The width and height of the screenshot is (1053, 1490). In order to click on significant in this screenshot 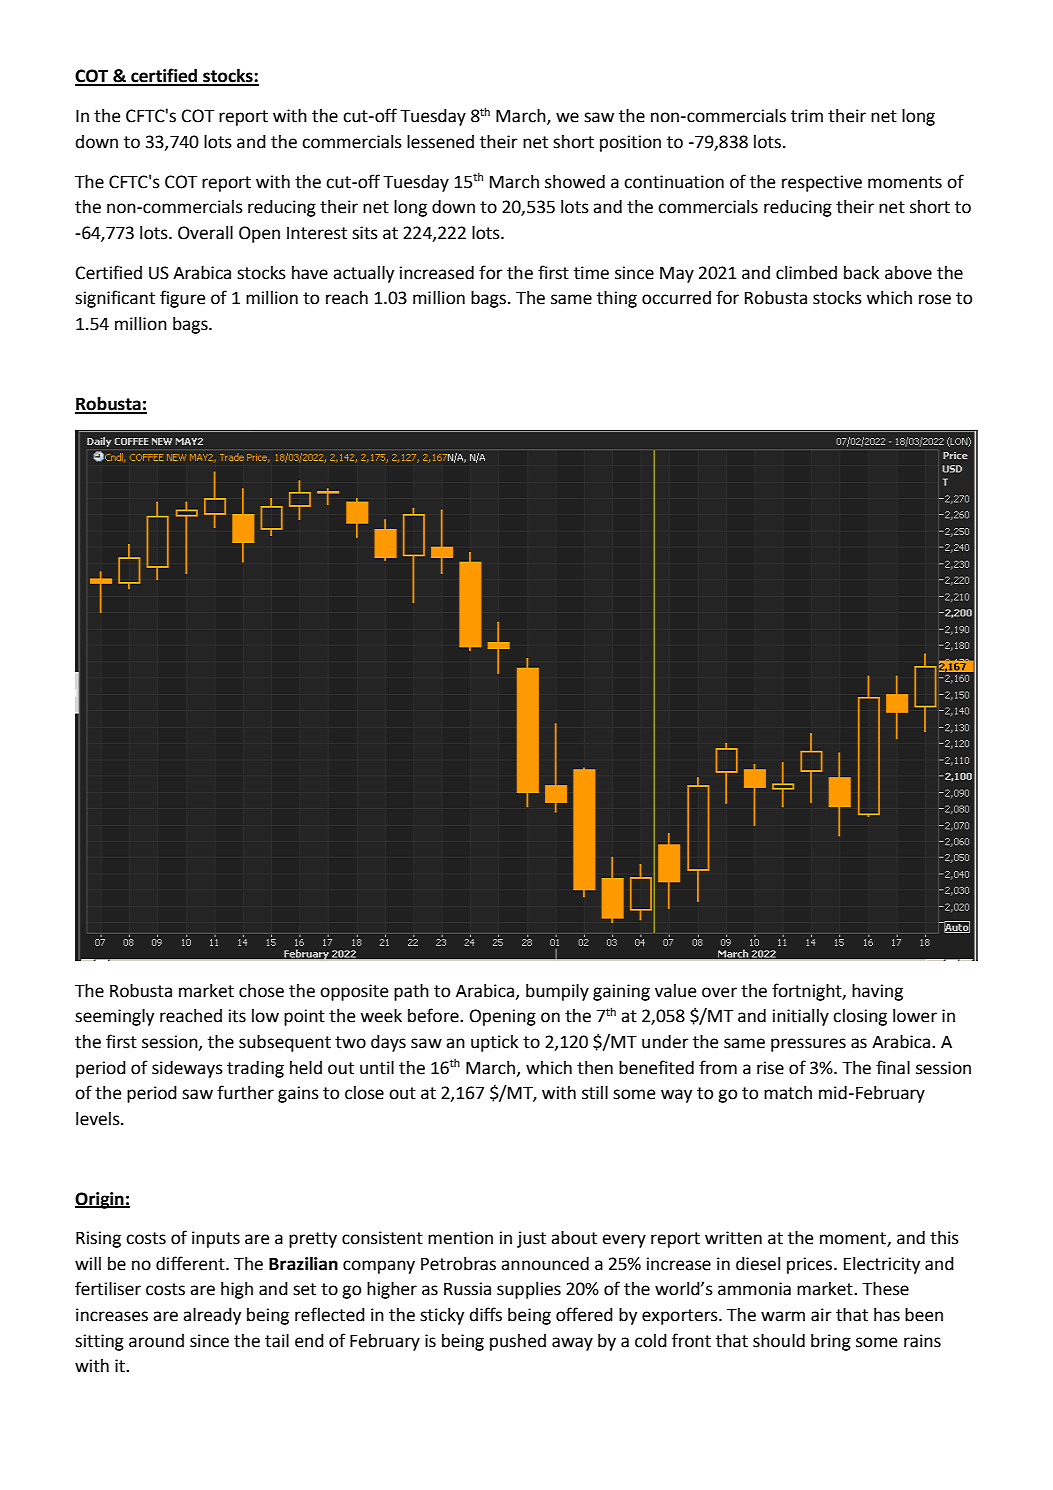, I will do `click(115, 299)`.
